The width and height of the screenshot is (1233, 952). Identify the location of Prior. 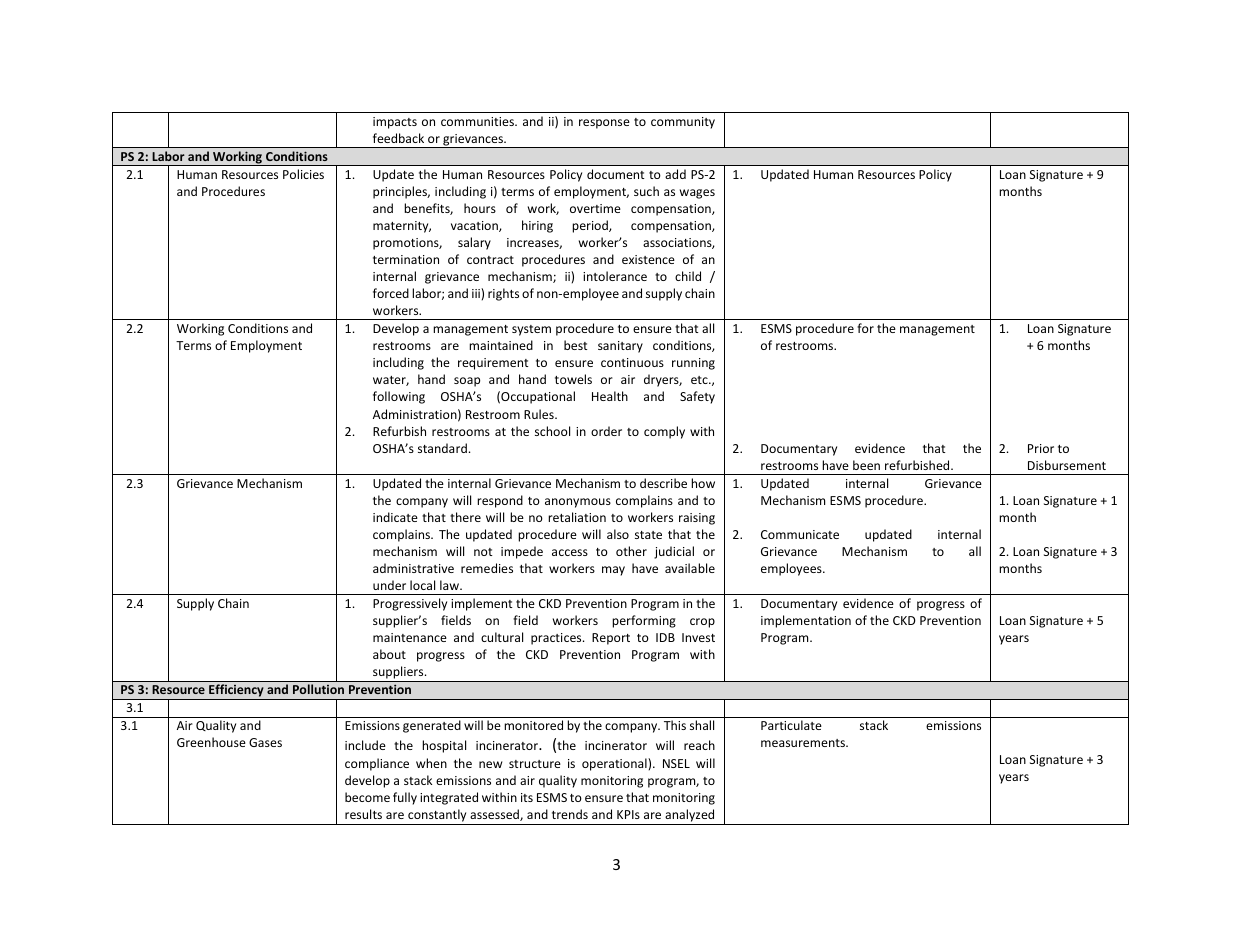
(1041, 448).
